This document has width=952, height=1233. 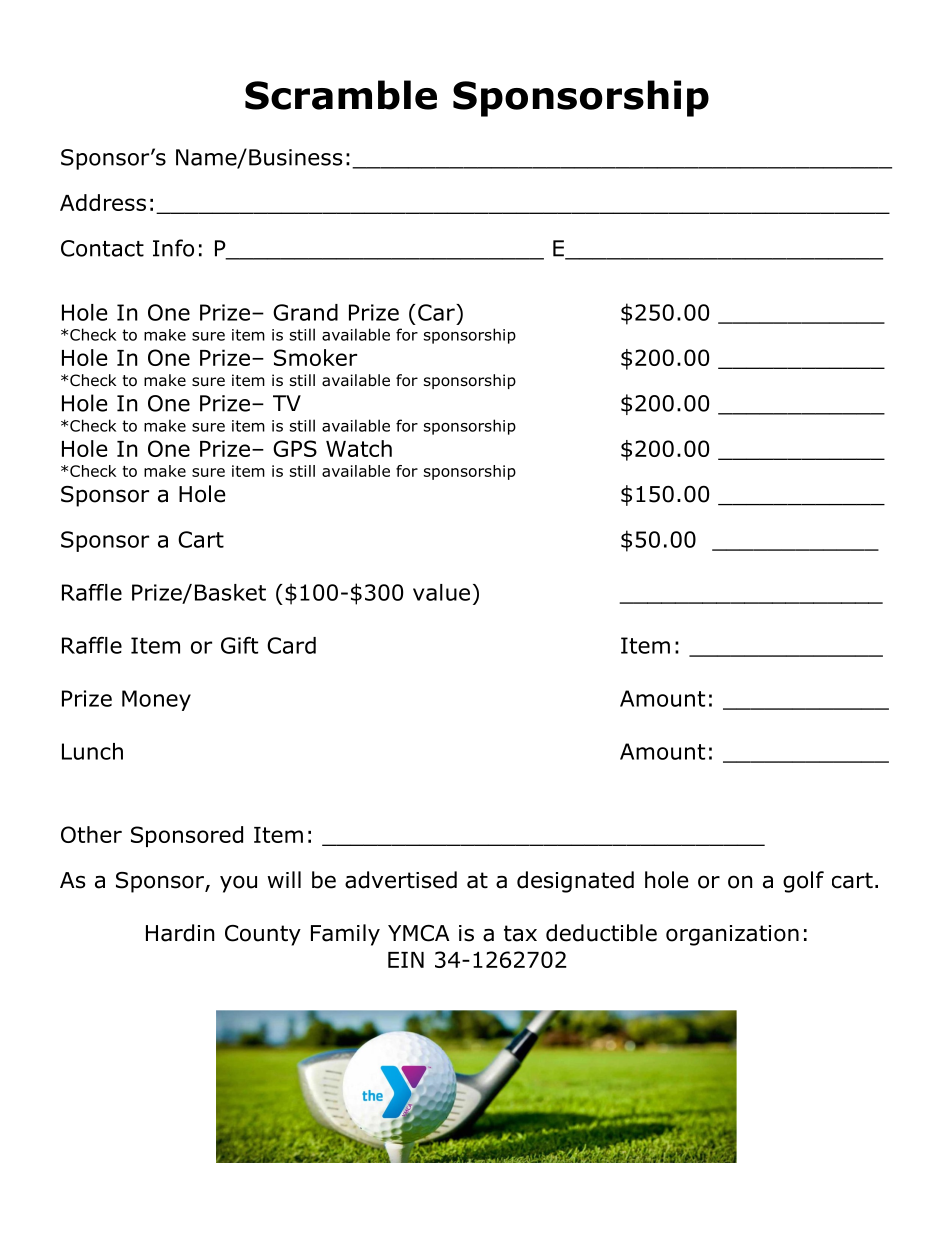 What do you see at coordinates (359, 448) in the document?
I see `Watch` at bounding box center [359, 448].
